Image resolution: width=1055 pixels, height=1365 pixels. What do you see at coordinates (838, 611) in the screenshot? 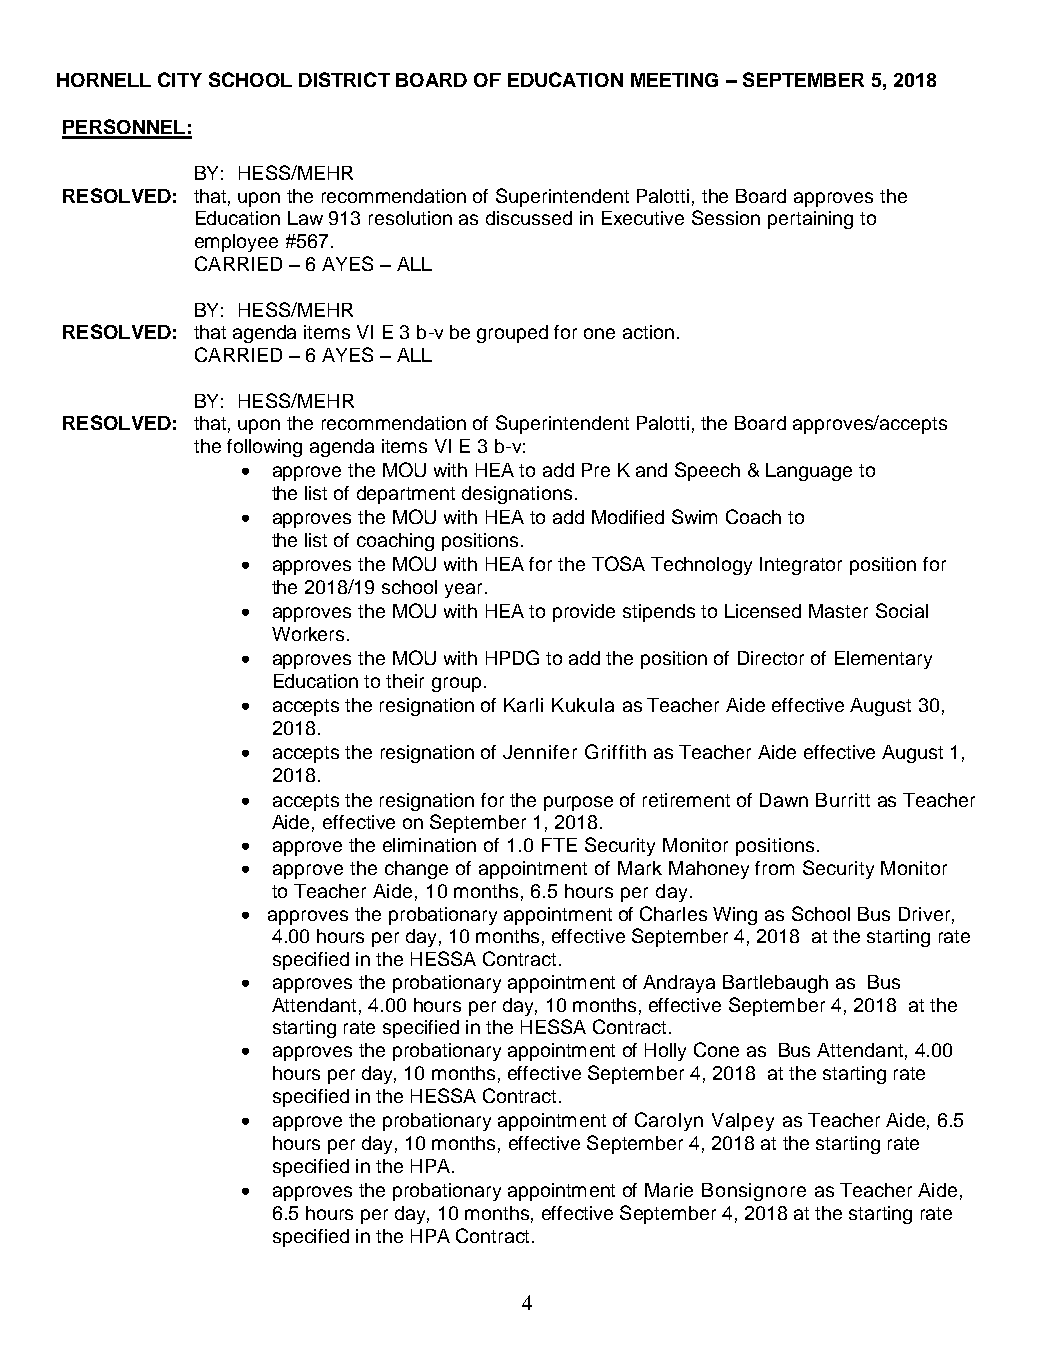
I see `Master` at bounding box center [838, 611].
